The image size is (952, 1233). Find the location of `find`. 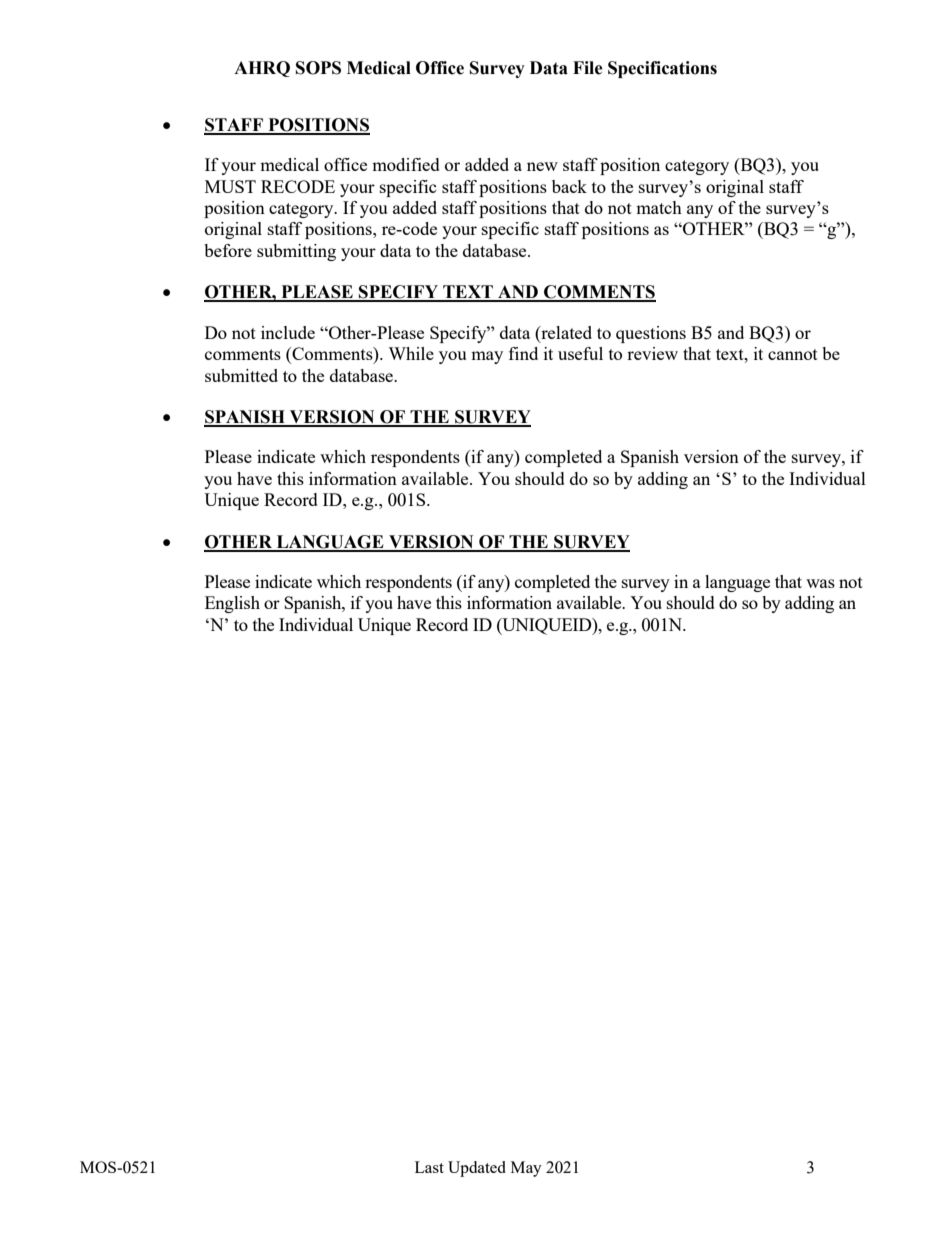

find is located at coordinates (523, 353).
